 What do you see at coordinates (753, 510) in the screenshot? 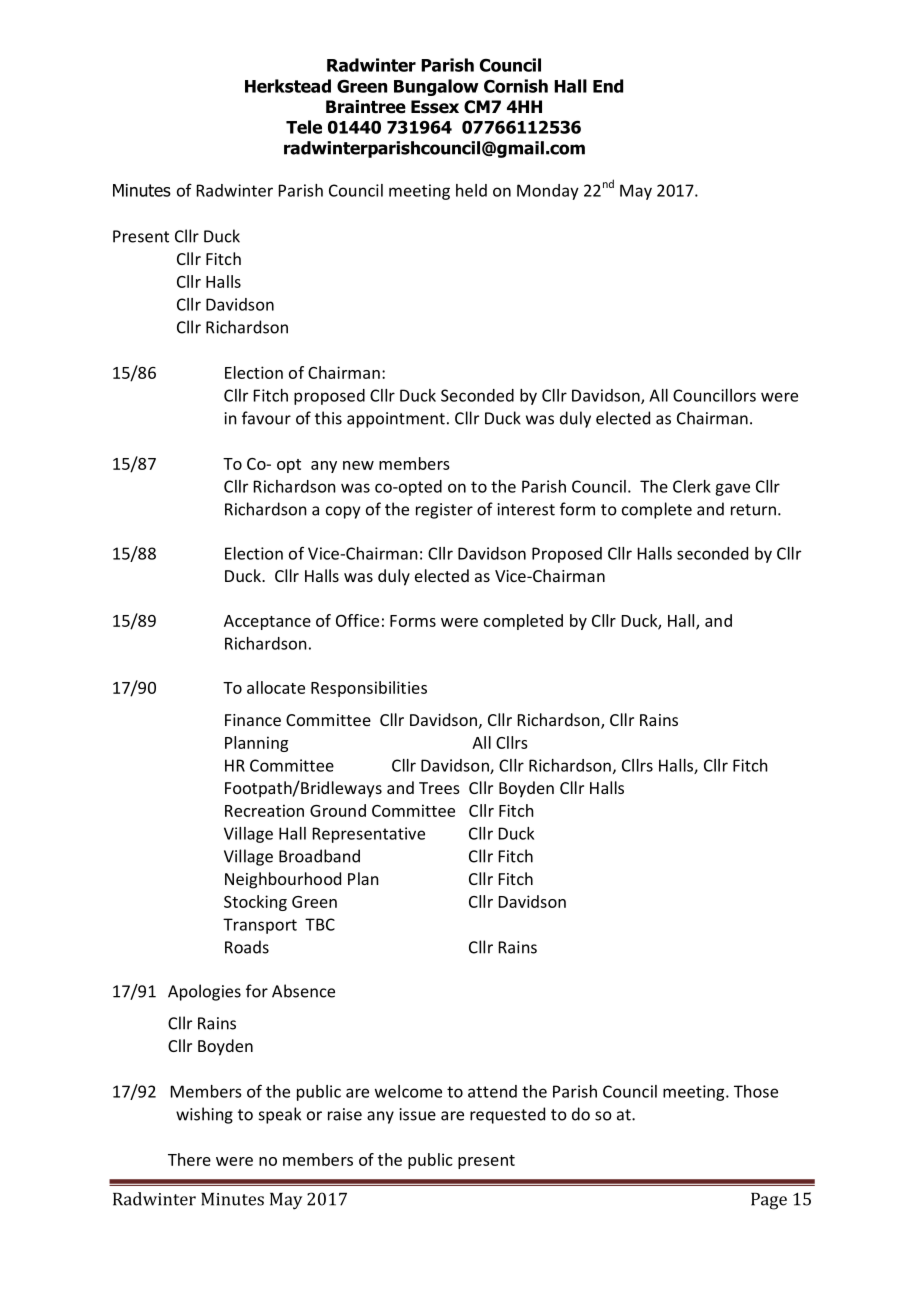
I see `return` at bounding box center [753, 510].
